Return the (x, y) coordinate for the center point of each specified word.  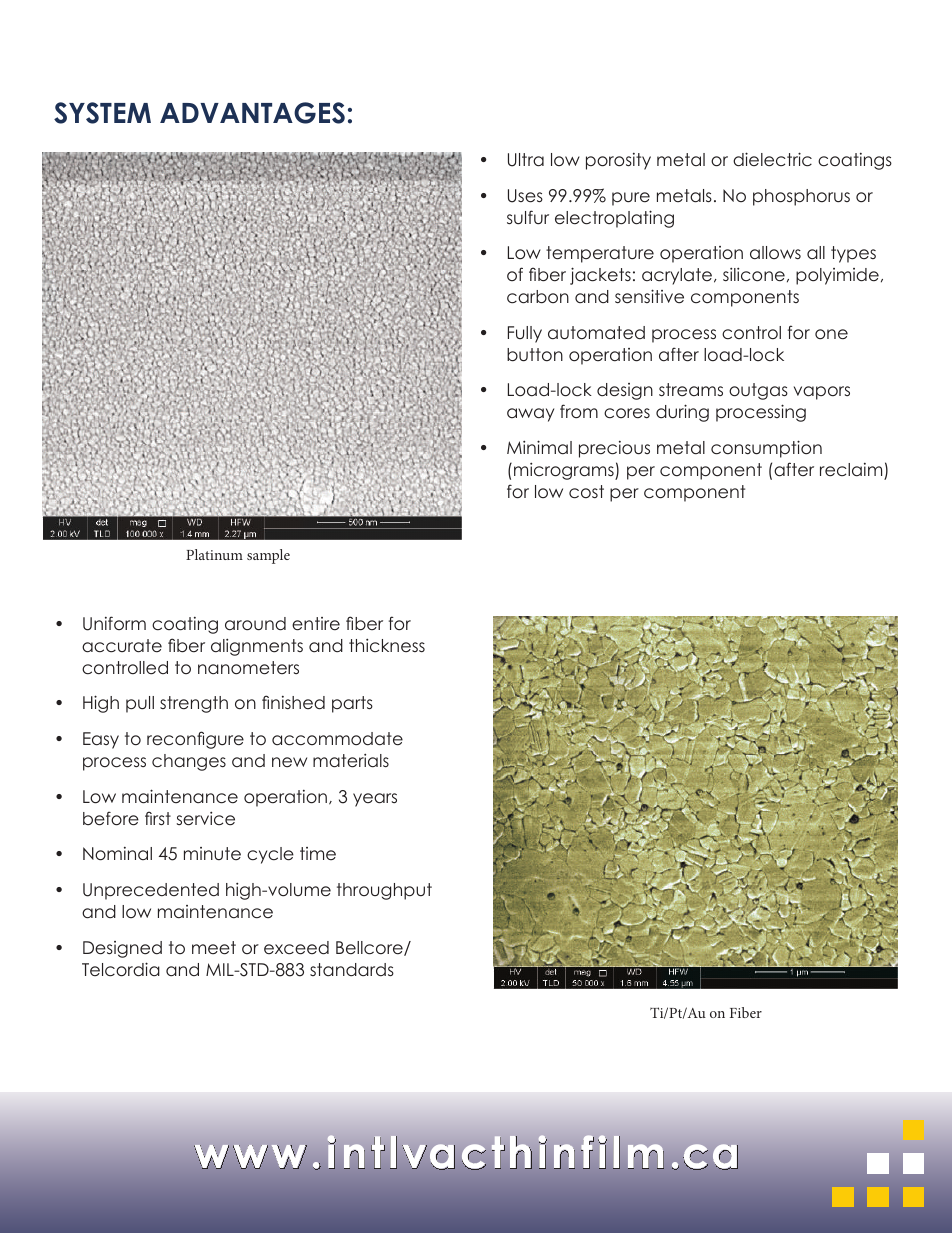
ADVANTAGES (252, 113)
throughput (384, 891)
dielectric (772, 159)
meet (214, 948)
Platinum (214, 554)
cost (586, 492)
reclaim (851, 470)
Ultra (526, 160)
